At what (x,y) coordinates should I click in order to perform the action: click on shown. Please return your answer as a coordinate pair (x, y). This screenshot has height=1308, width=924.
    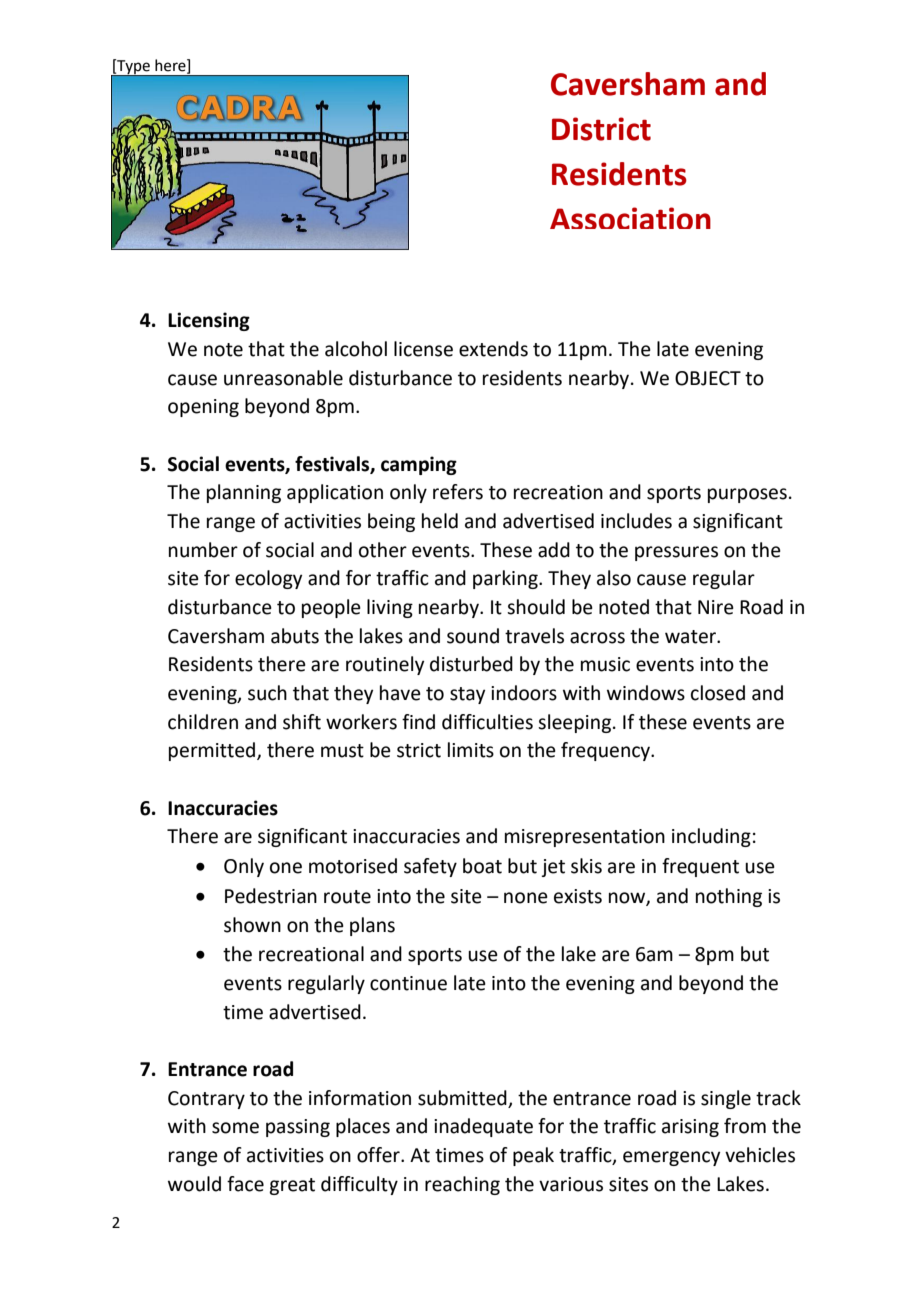
    Looking at the image, I should click on (252, 925).
